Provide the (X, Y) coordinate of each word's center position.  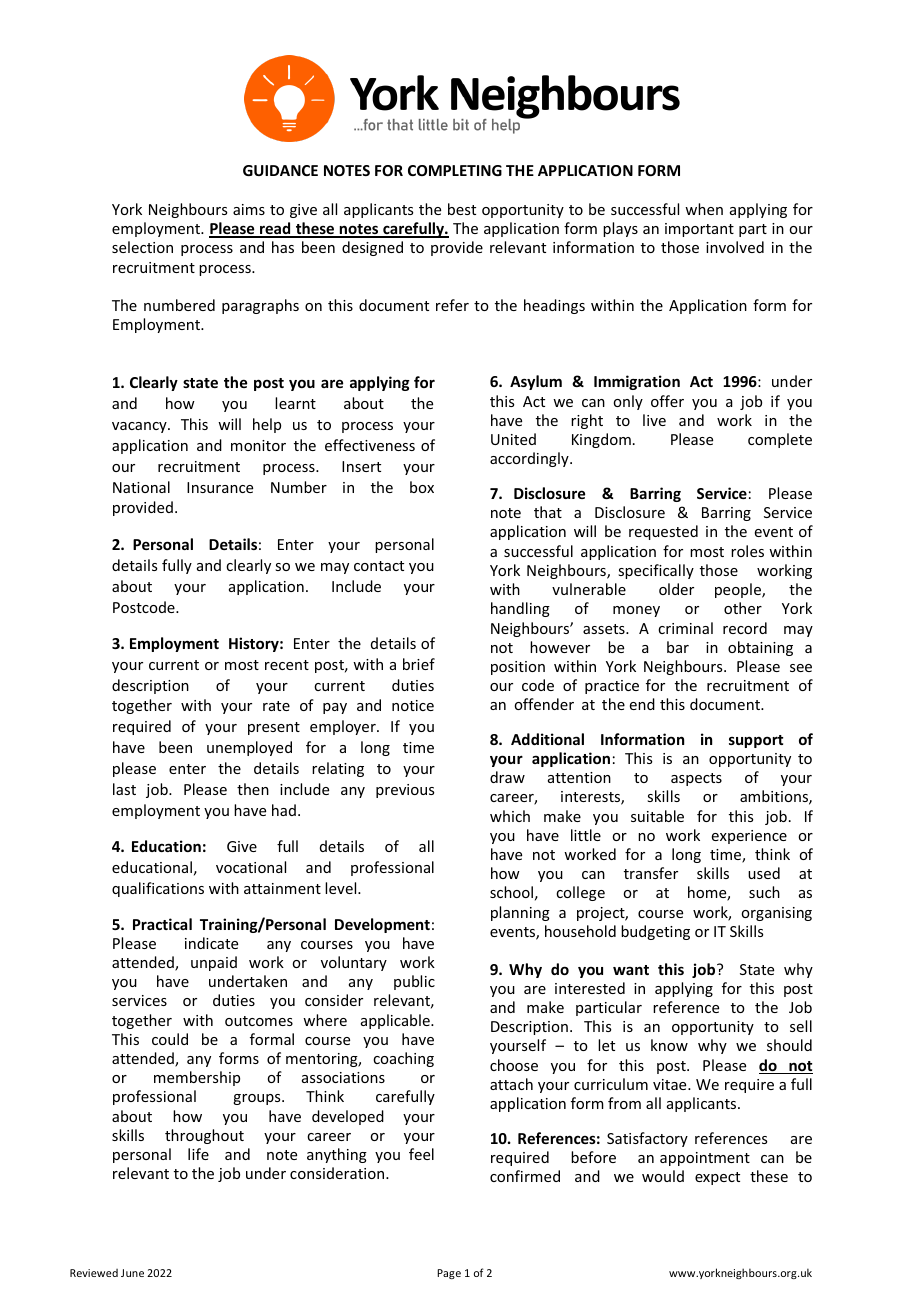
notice (413, 705)
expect (717, 1178)
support (756, 741)
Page (449, 1274)
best (462, 209)
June (132, 1273)
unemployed (249, 748)
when (704, 209)
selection (142, 247)
